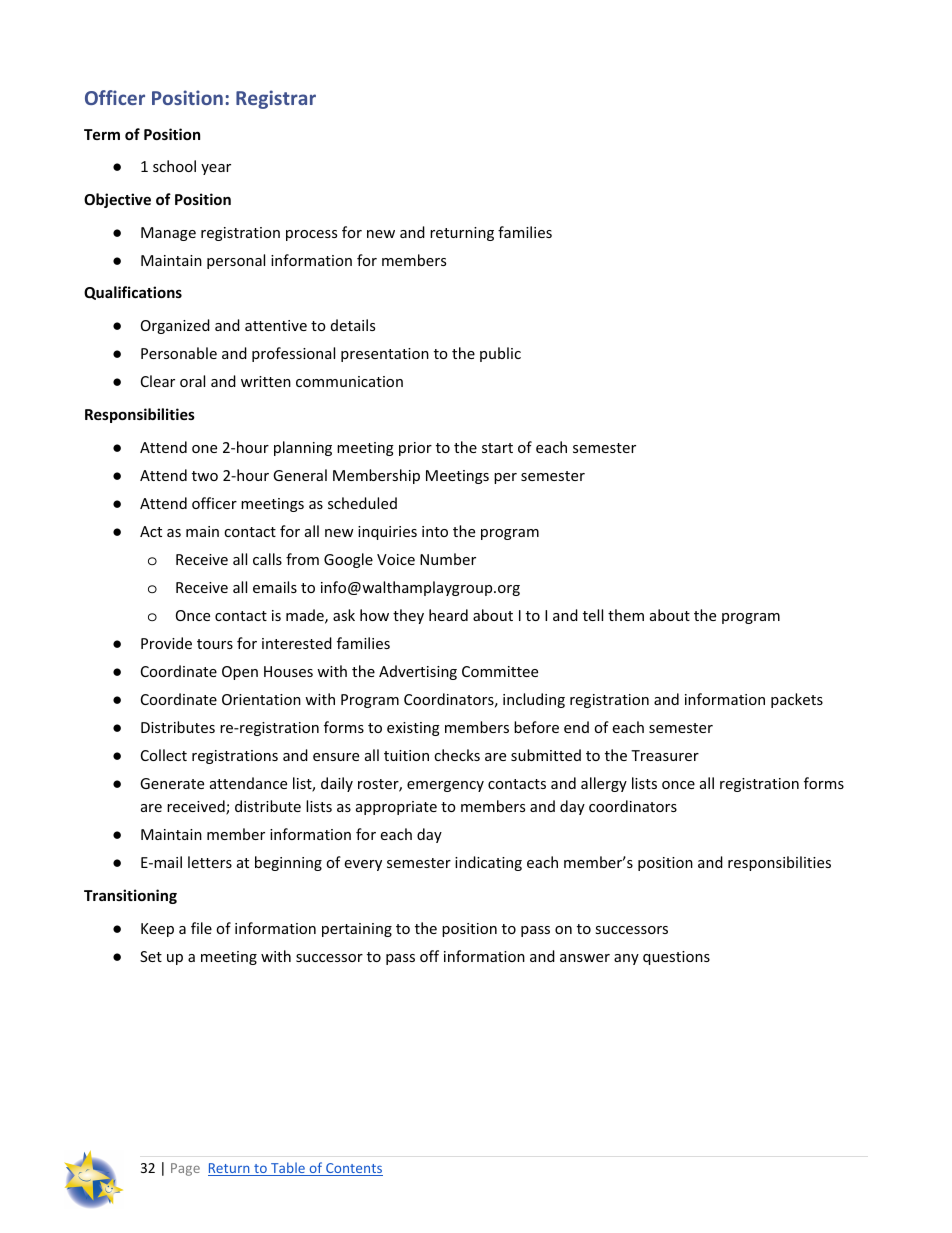 This screenshot has height=1233, width=952. What do you see at coordinates (174, 166) in the screenshot?
I see `school` at bounding box center [174, 166].
